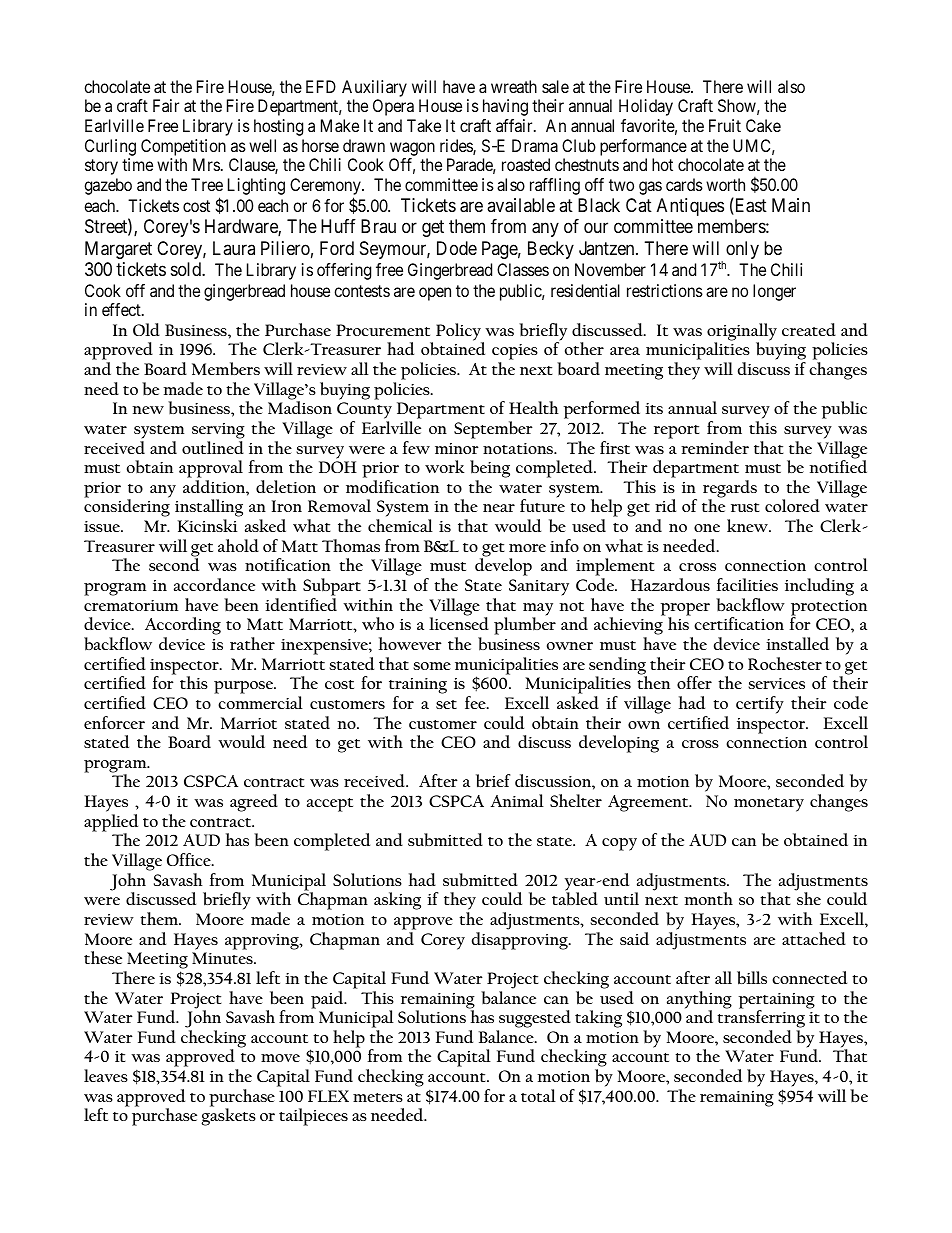  I want to click on accordance, so click(214, 584).
